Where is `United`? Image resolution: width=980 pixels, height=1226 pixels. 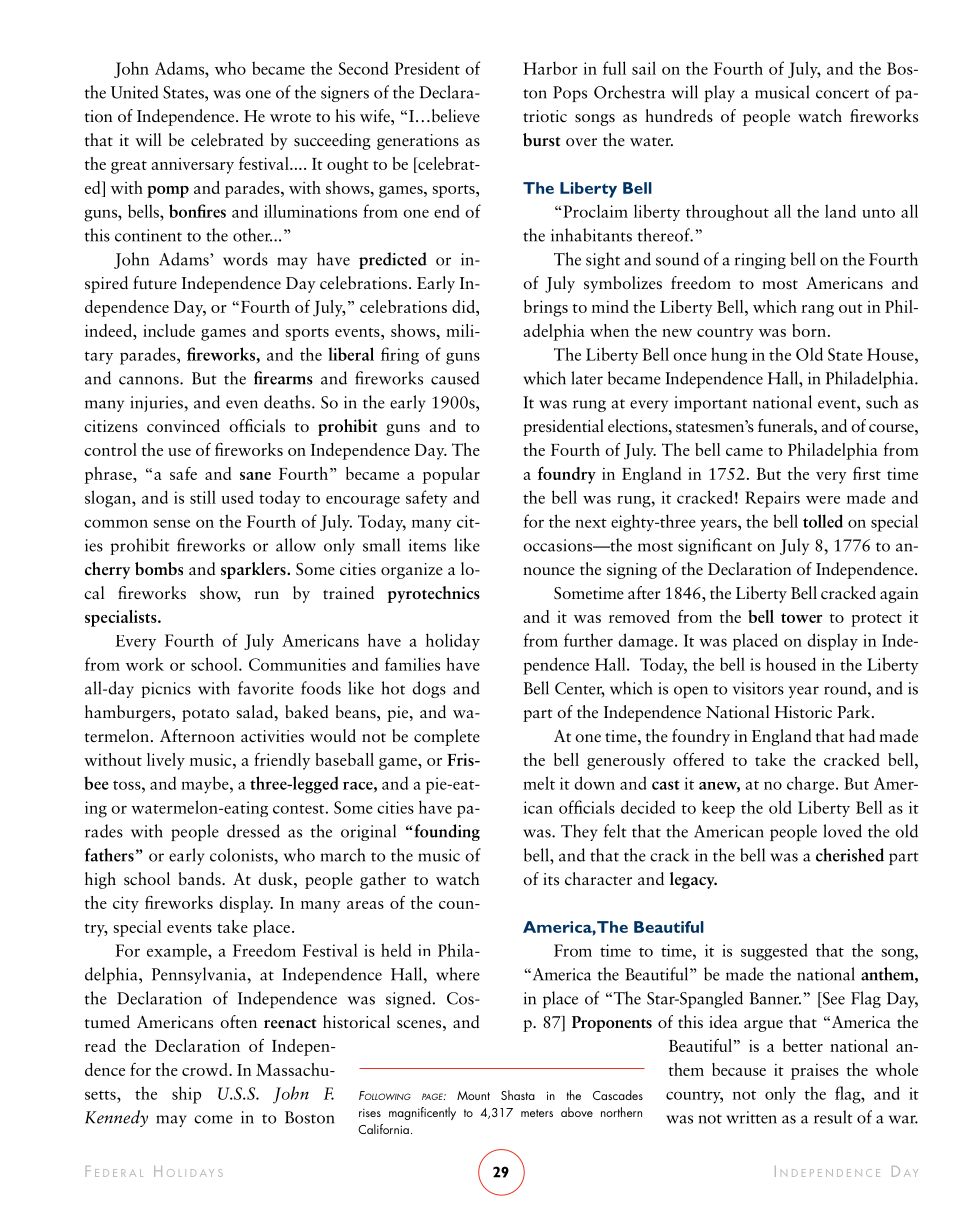
United is located at coordinates (135, 92).
